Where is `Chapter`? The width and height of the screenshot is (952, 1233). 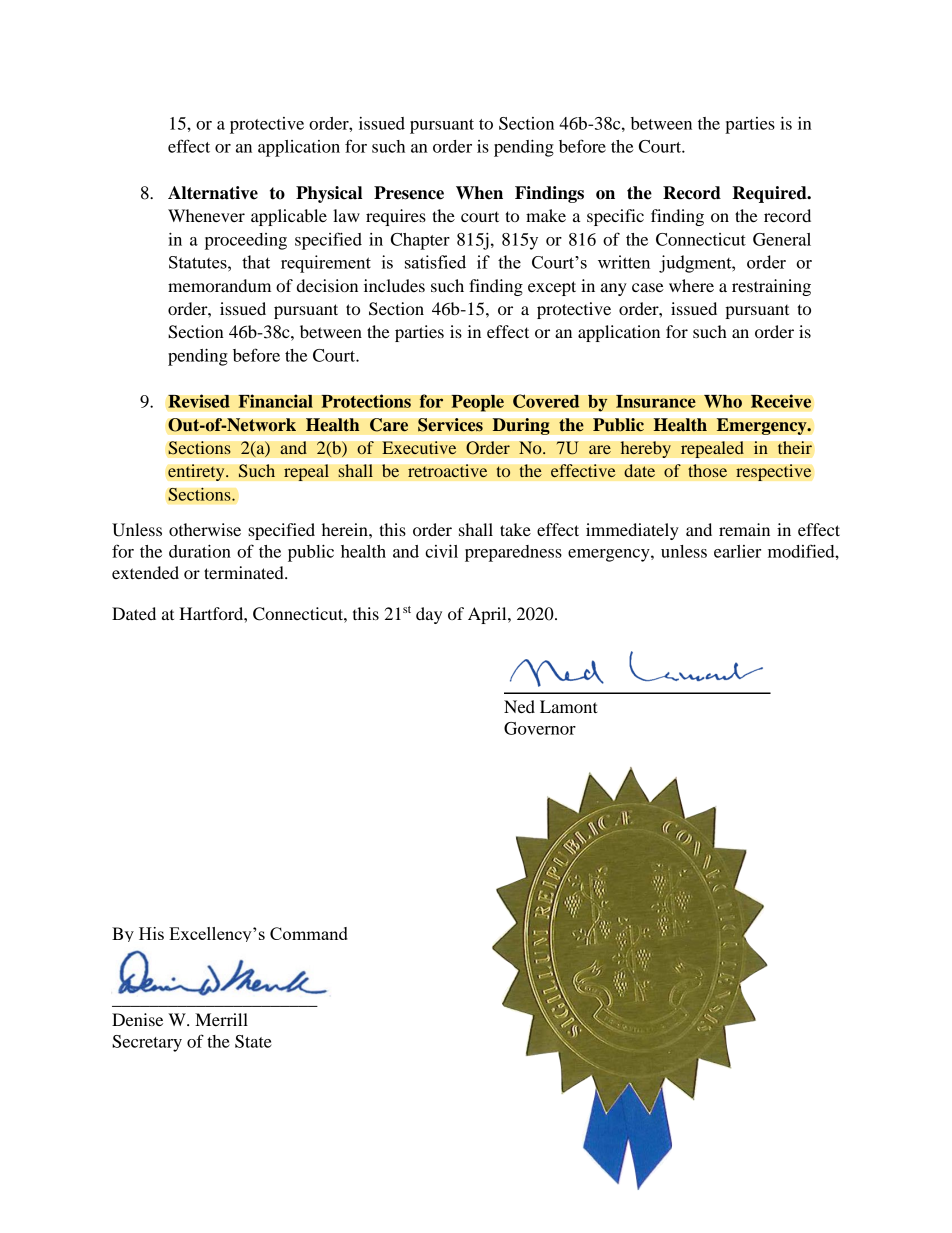
Chapter is located at coordinates (420, 241).
